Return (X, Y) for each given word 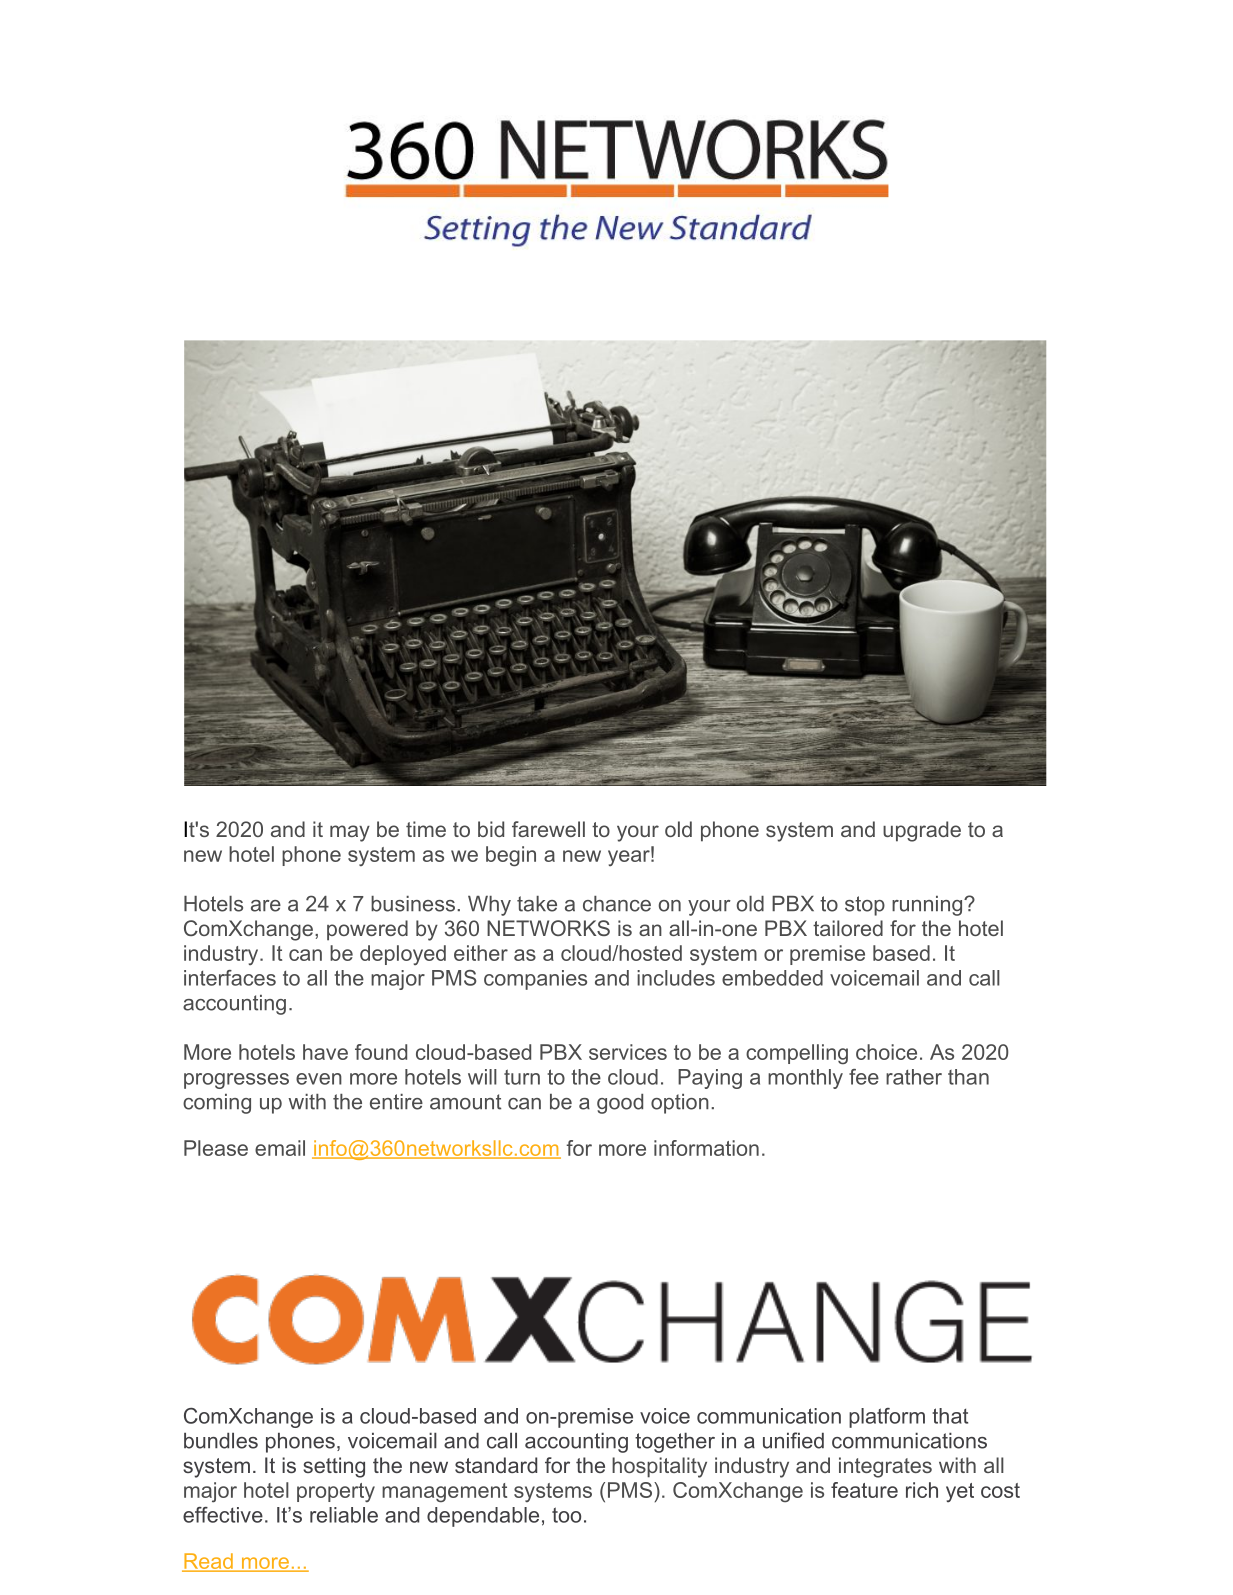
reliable (344, 1515)
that (950, 1416)
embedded (772, 978)
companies (535, 980)
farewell (548, 829)
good (620, 1104)
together (675, 1443)
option (680, 1104)
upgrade (922, 831)
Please (216, 1148)
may (350, 833)
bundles (221, 1441)
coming (217, 1104)
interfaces (230, 978)
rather (914, 1077)
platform (887, 1418)
